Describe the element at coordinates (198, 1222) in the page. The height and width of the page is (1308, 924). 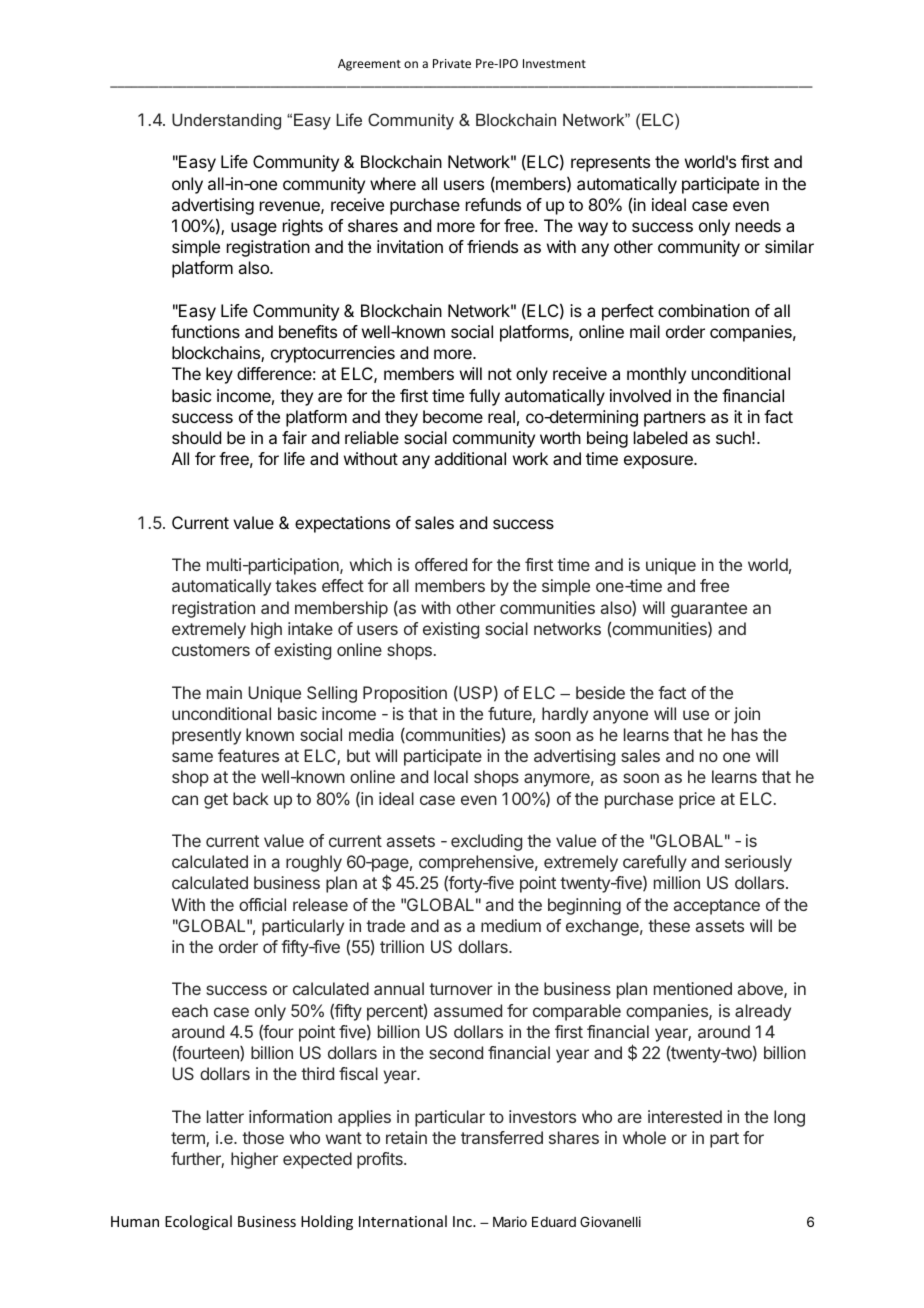
I see `Ecological` at that location.
